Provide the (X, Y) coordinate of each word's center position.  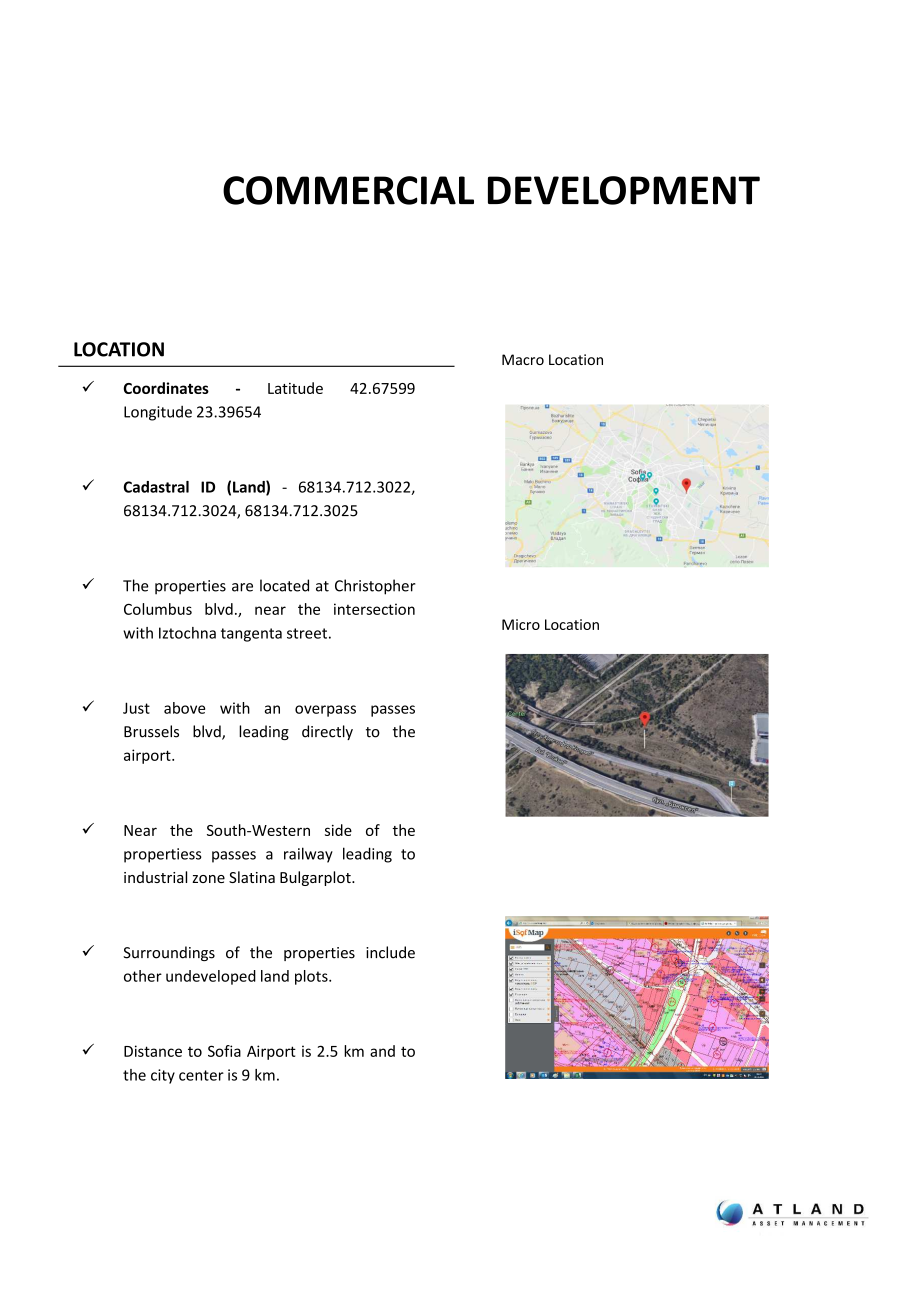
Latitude (295, 388)
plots (312, 977)
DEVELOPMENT (624, 190)
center (201, 1075)
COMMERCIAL (348, 190)
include (390, 952)
